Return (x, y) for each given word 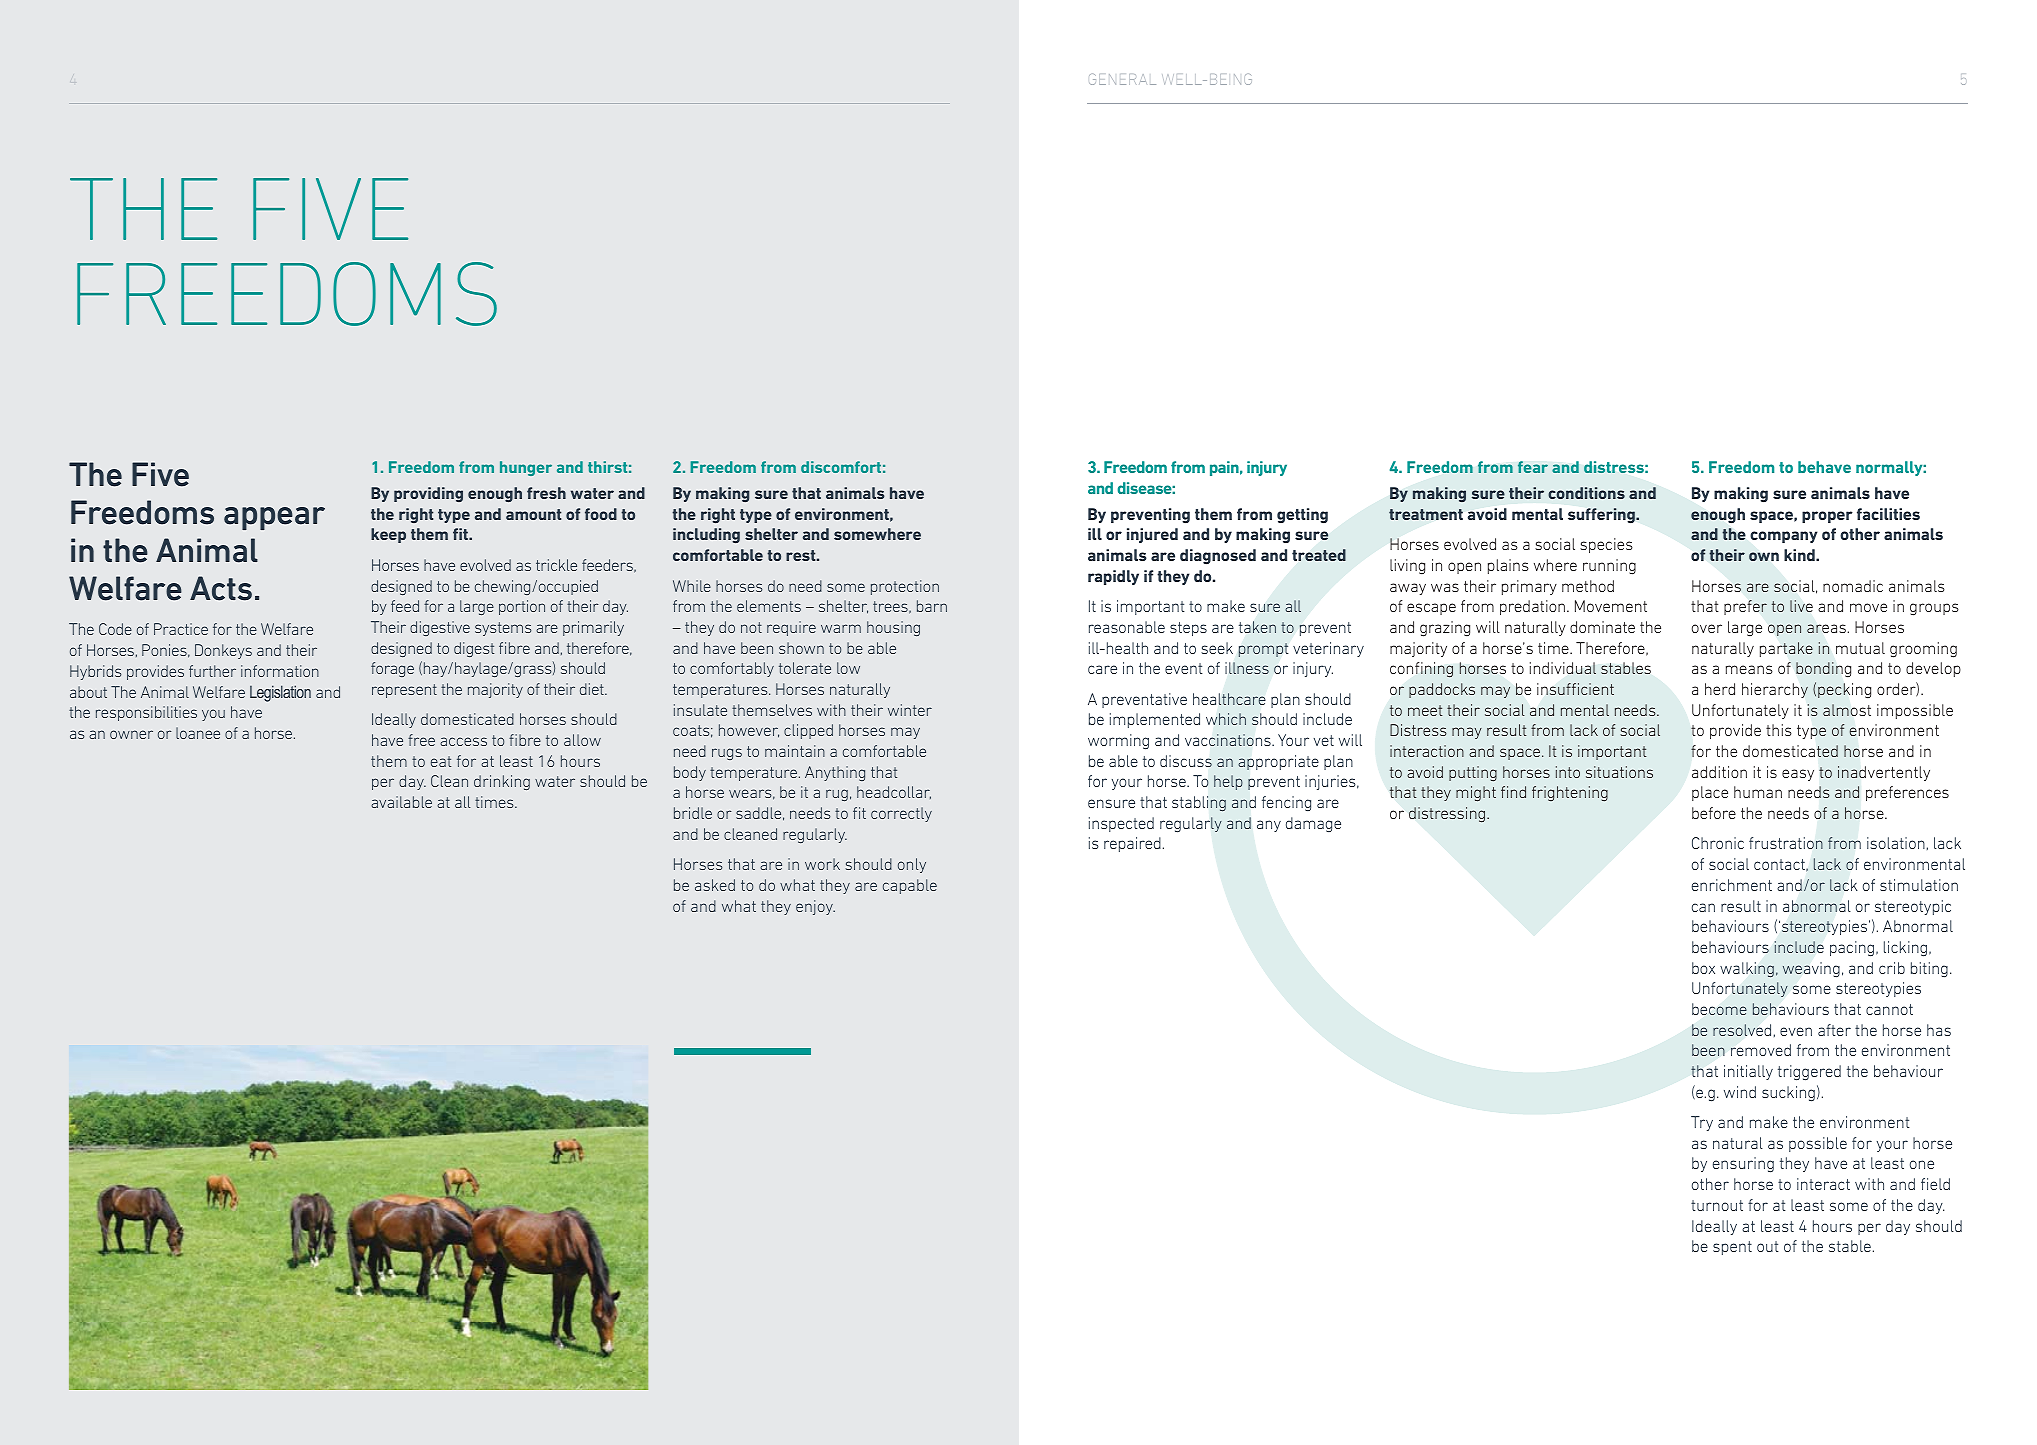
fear (1533, 467)
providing (428, 494)
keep (388, 535)
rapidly (1113, 577)
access (463, 741)
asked (715, 885)
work (822, 864)
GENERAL (1122, 79)
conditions (1586, 493)
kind (1800, 555)
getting (1302, 516)
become (1719, 1009)
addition (1719, 772)
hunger (526, 468)
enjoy (815, 907)
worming (1118, 741)
